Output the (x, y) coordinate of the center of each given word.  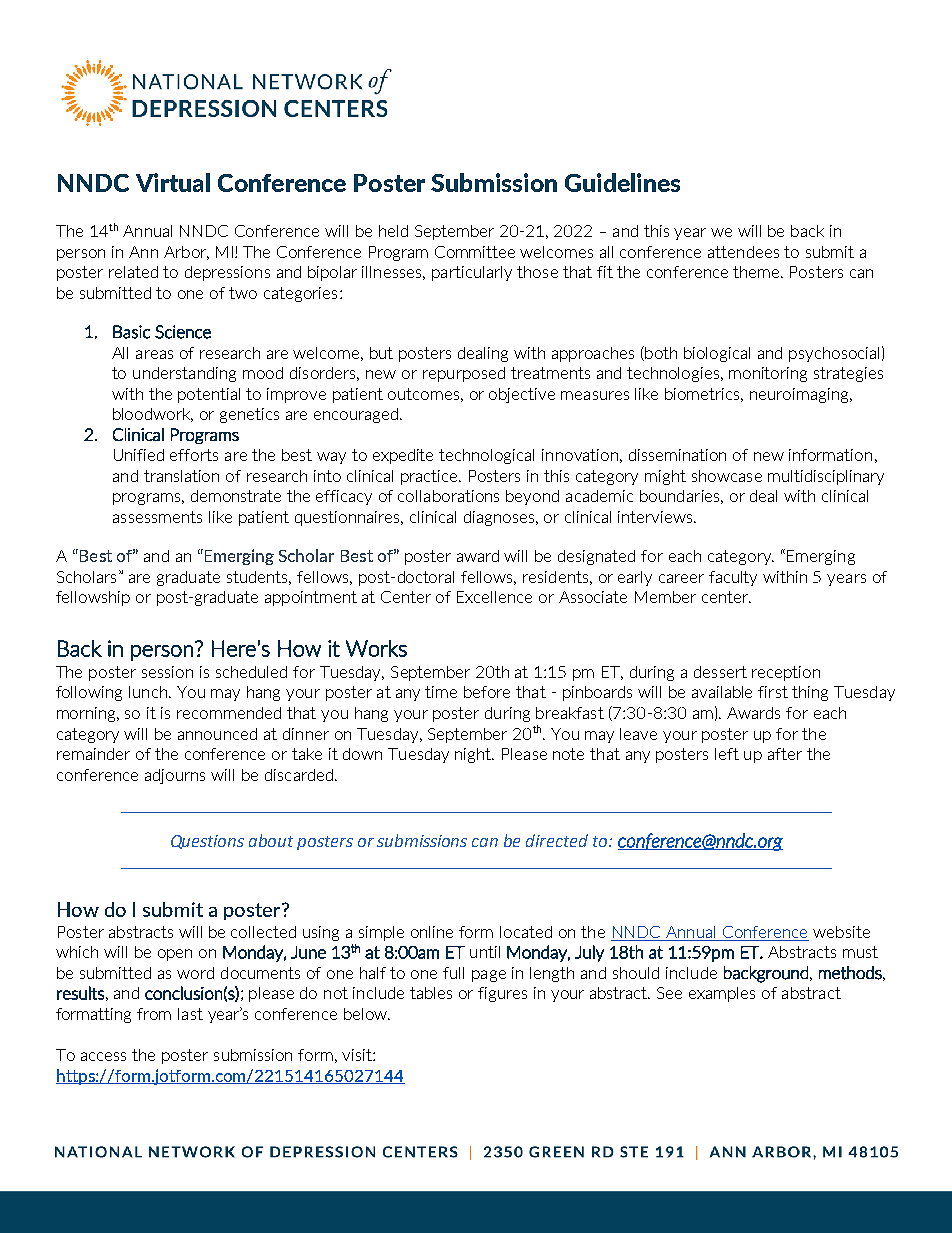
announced (217, 734)
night (474, 755)
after (785, 754)
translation (181, 476)
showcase (727, 476)
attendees (743, 252)
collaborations (448, 496)
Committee (475, 252)
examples (722, 994)
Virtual (173, 182)
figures (502, 994)
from (154, 1014)
